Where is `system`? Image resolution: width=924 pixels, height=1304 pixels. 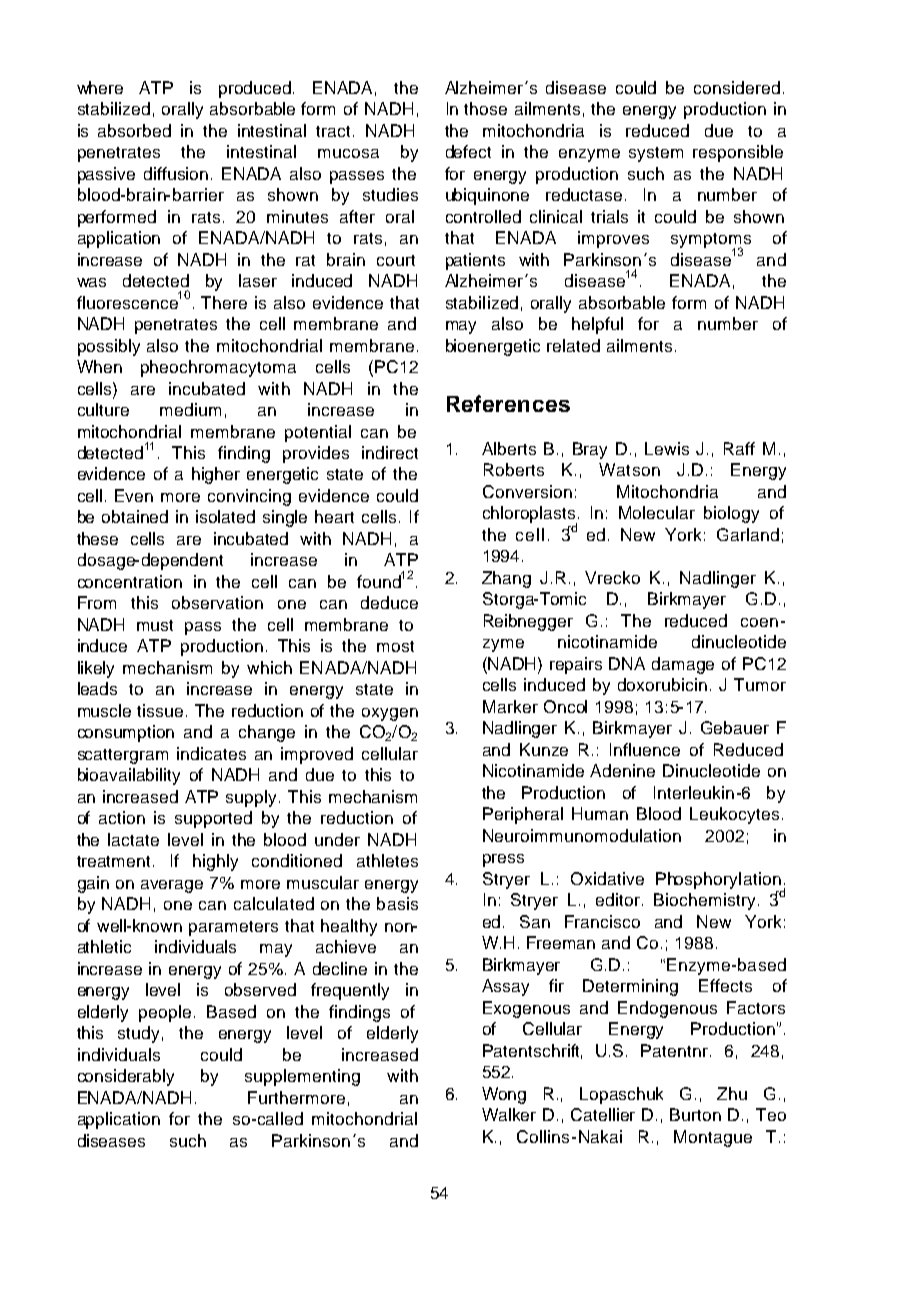
system is located at coordinates (656, 154).
